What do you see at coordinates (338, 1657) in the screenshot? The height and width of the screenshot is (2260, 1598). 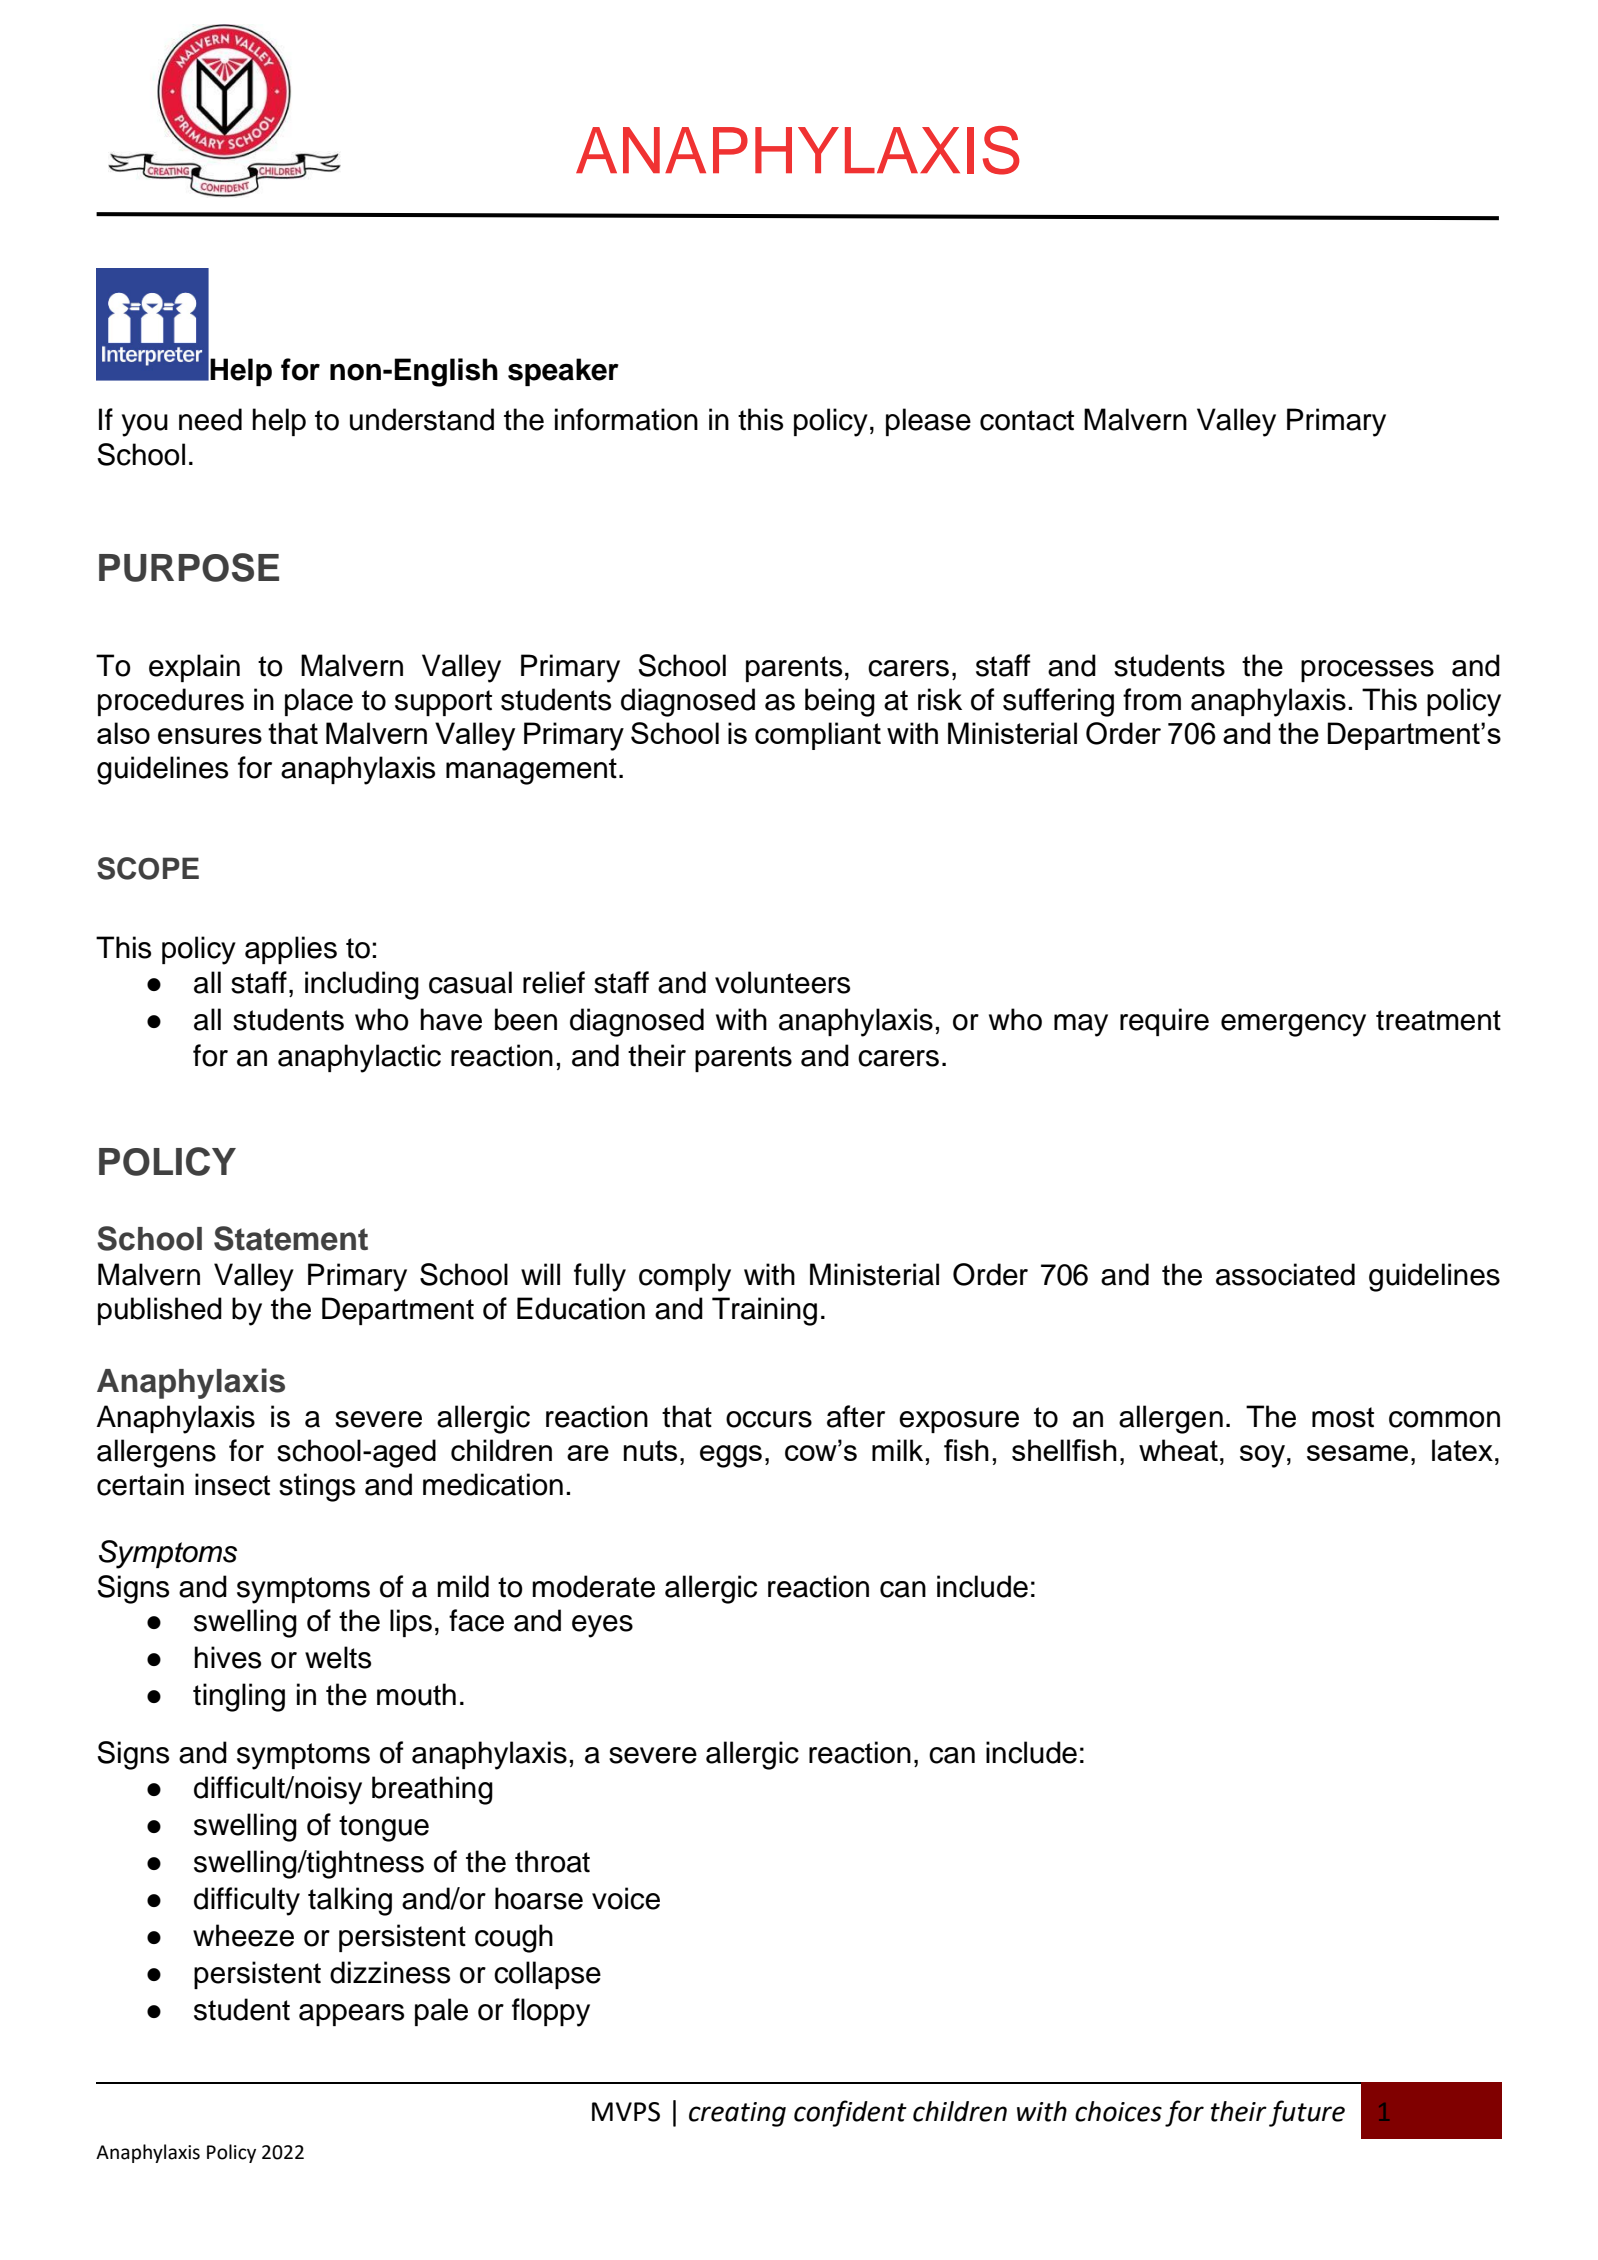 I see `welts` at bounding box center [338, 1657].
